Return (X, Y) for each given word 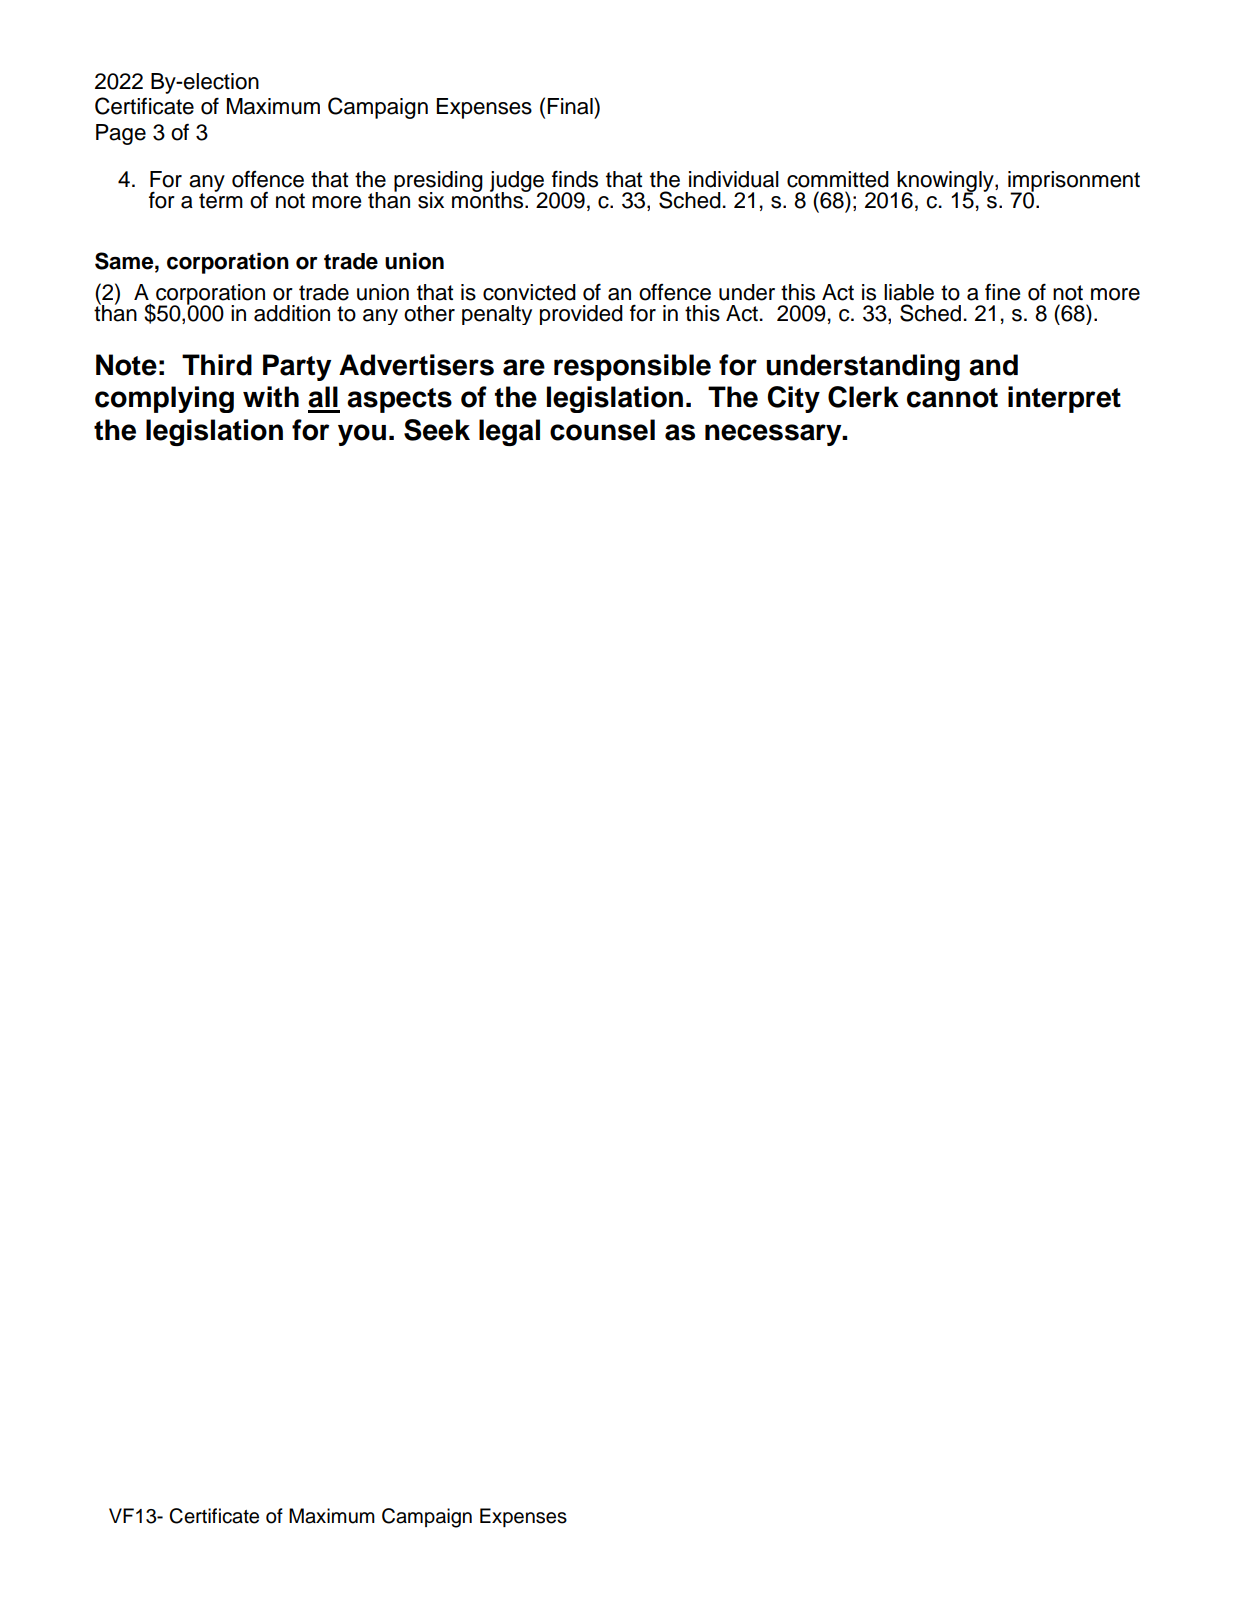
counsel (602, 430)
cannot (952, 398)
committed (838, 179)
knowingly (945, 183)
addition (292, 313)
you (362, 435)
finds (575, 179)
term (221, 200)
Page (121, 134)
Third (217, 365)
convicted (529, 292)
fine (1002, 292)
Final (571, 106)
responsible (632, 367)
